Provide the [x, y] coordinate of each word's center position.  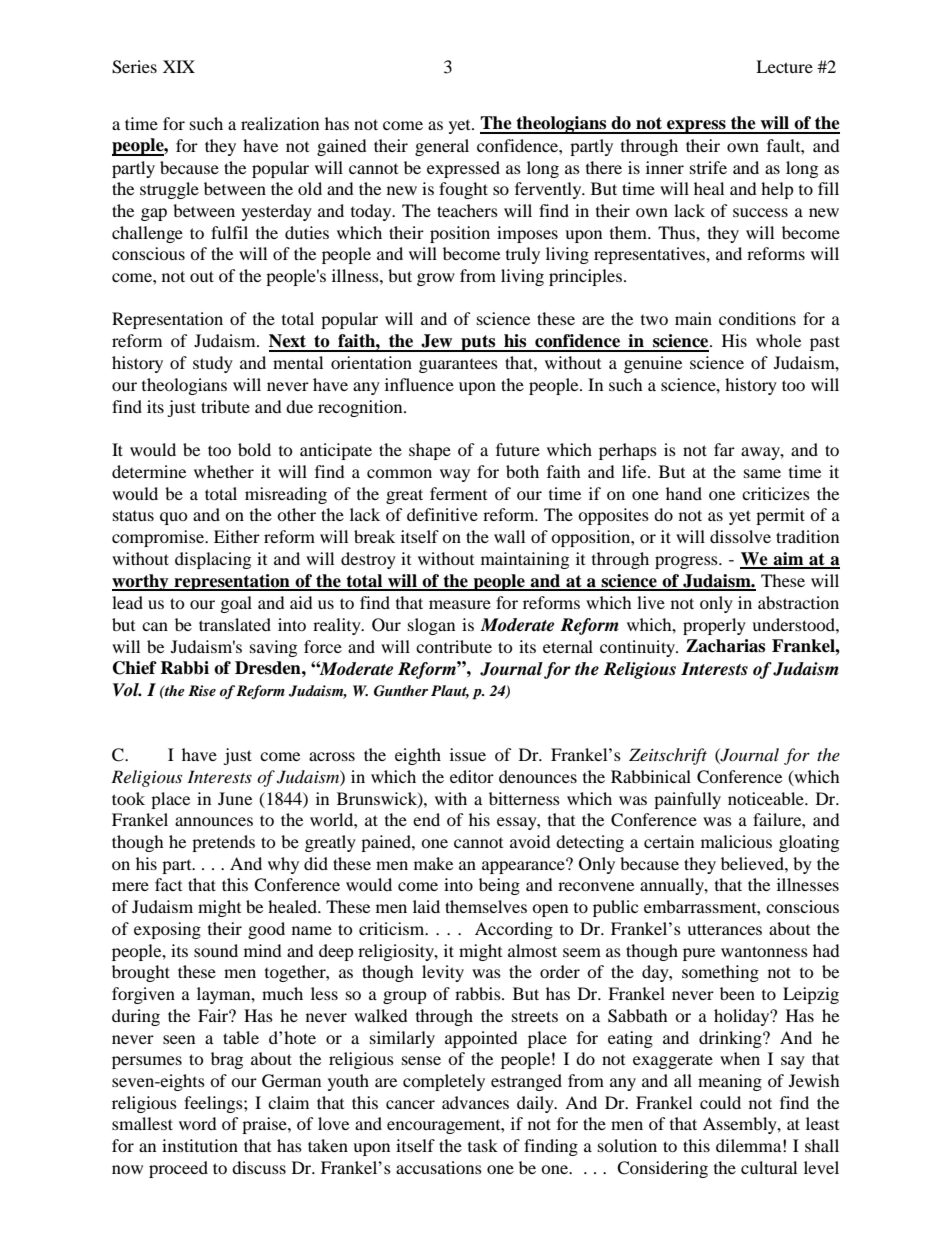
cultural [769, 1167]
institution [200, 1145]
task [483, 1145]
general [442, 147]
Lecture [784, 66]
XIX [179, 66]
